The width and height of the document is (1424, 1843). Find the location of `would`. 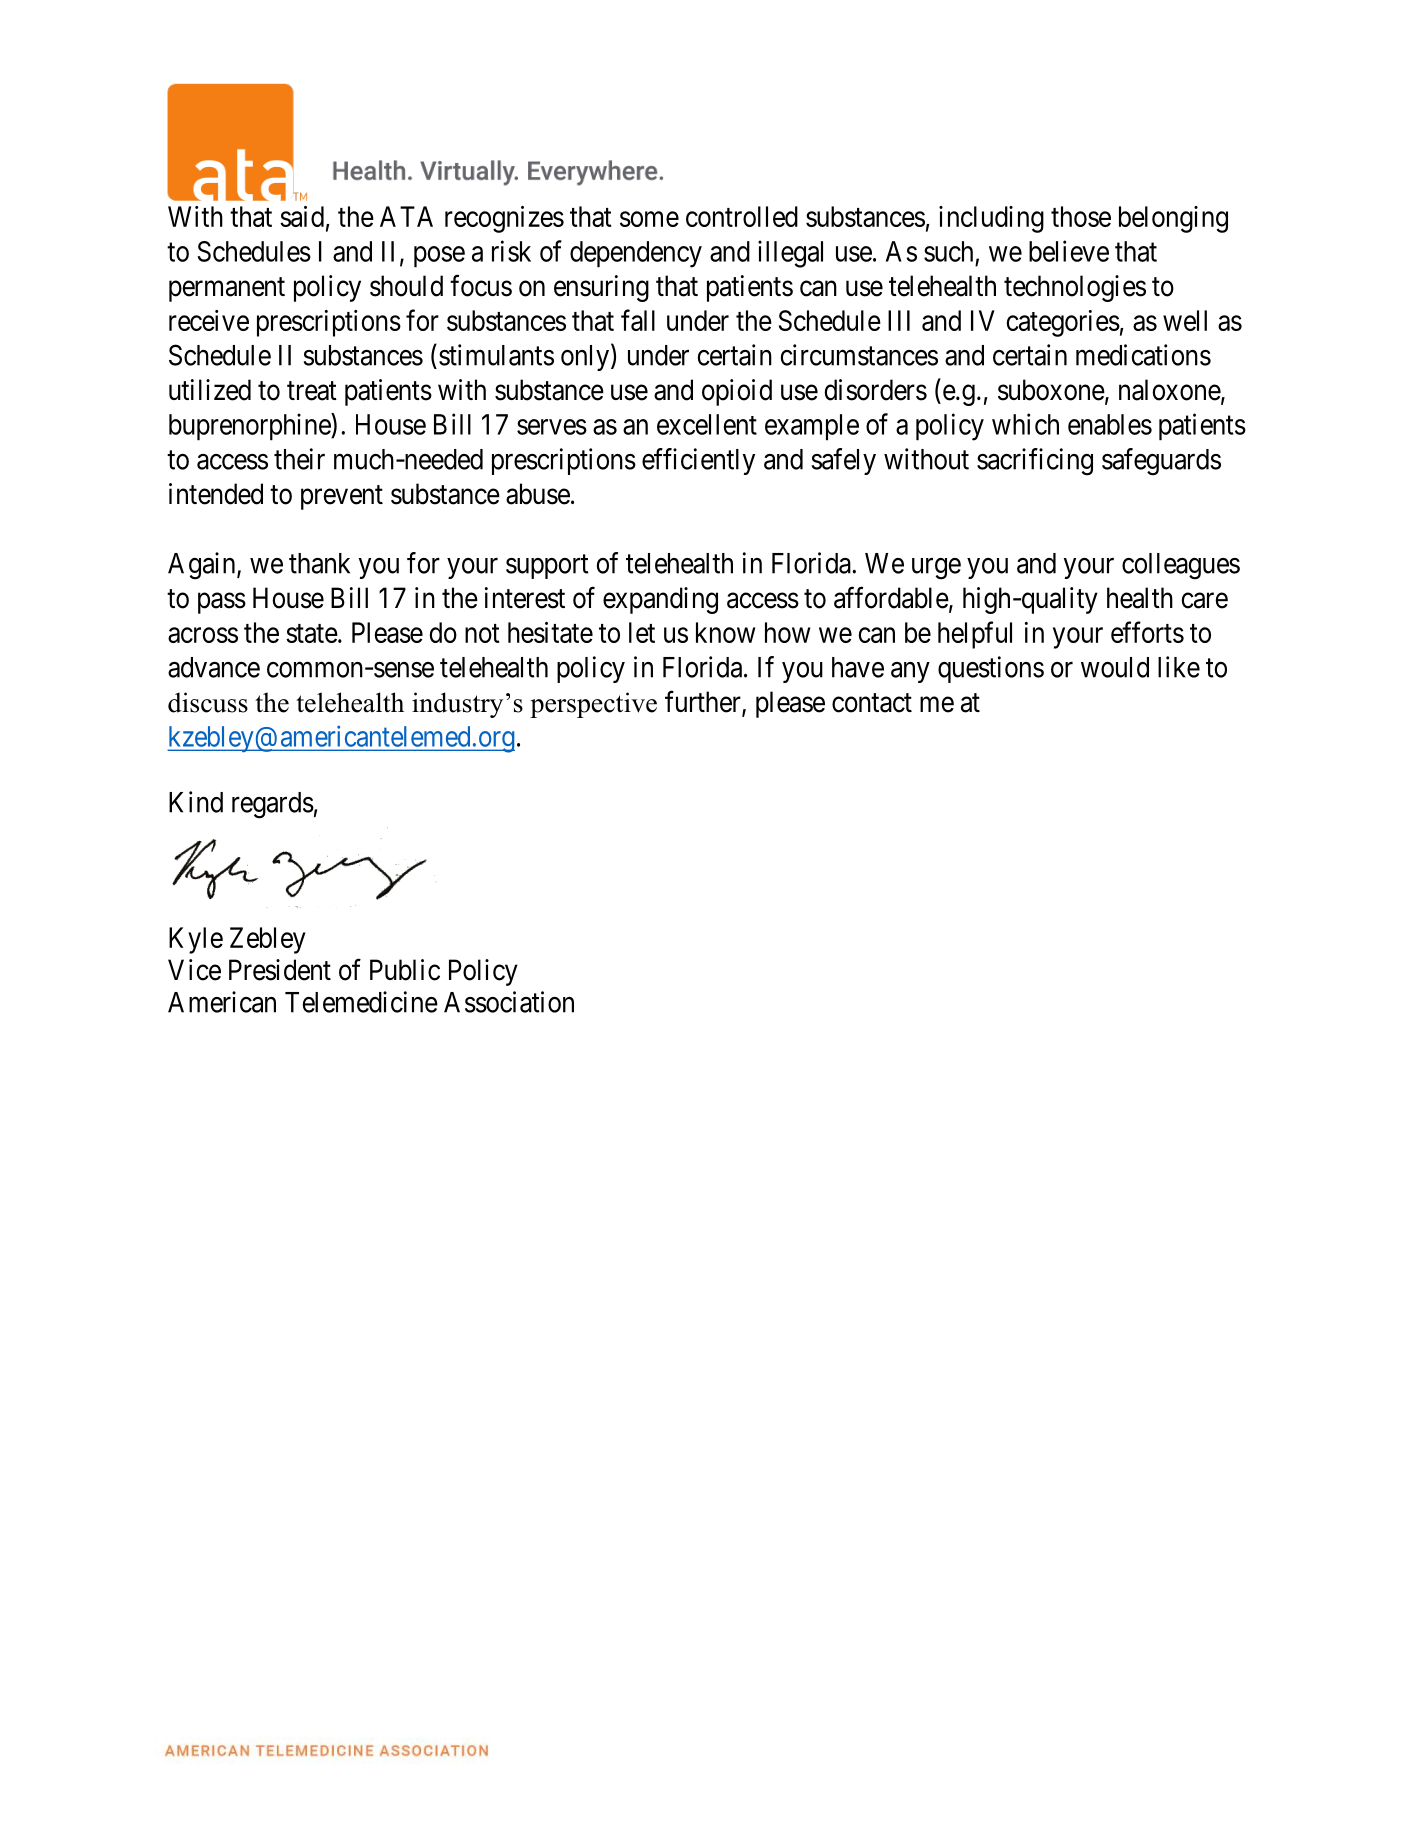

would is located at coordinates (1115, 667).
